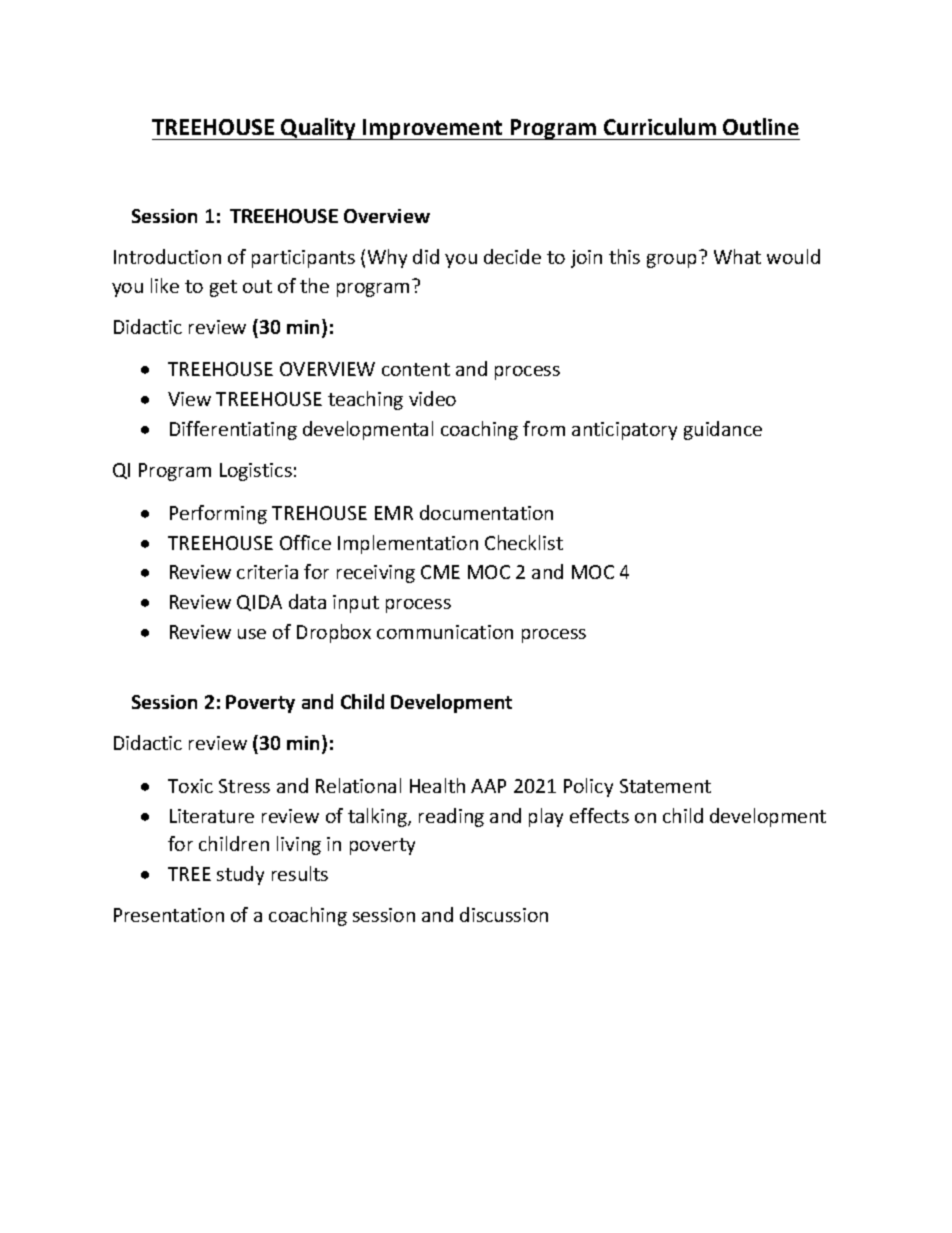  Describe the element at coordinates (524, 542) in the page. I see `Checklist` at that location.
